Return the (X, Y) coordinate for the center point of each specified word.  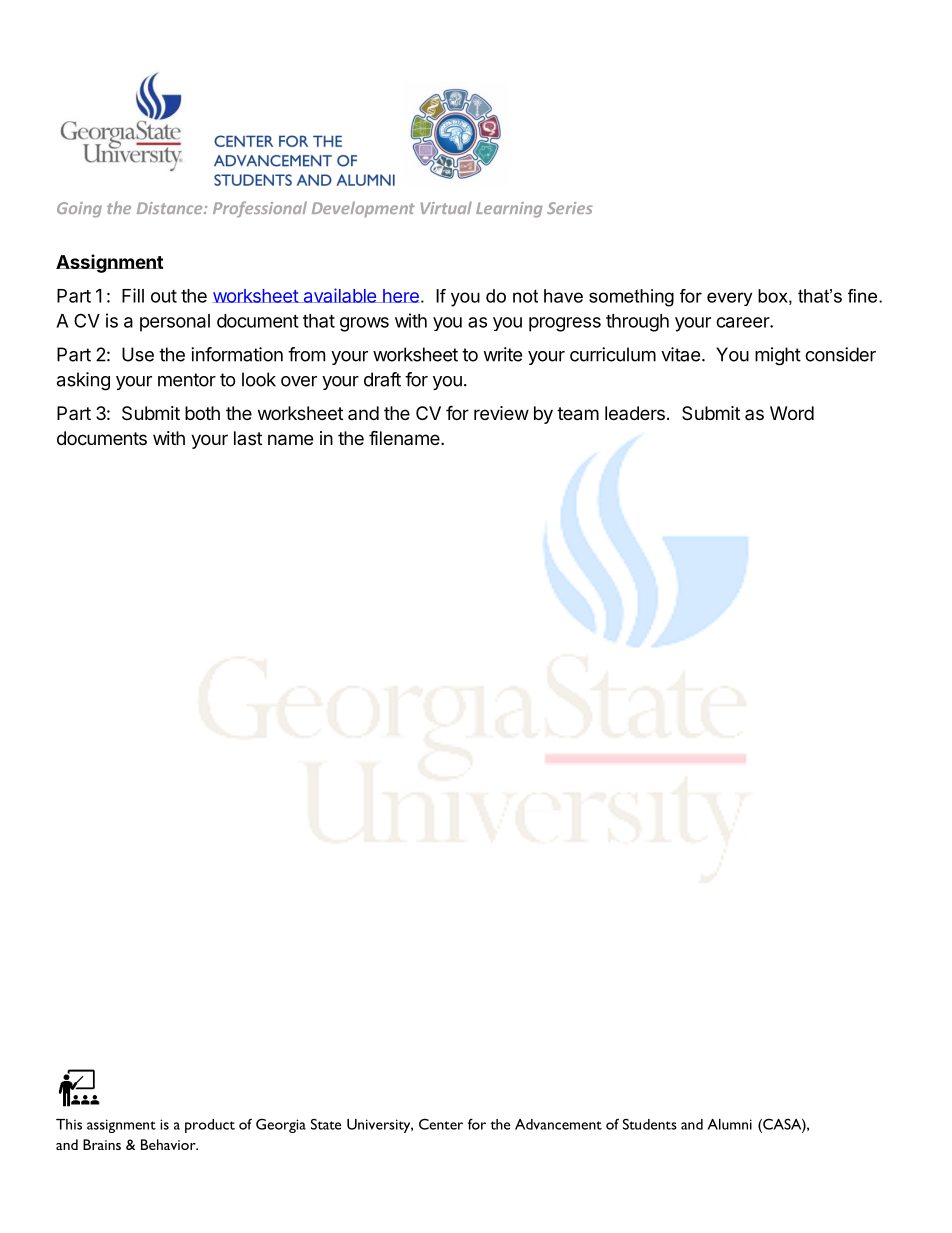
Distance (171, 208)
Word (792, 413)
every (729, 299)
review (501, 413)
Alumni (729, 1124)
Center (441, 1124)
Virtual (446, 207)
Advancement (558, 1124)
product (210, 1126)
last (248, 438)
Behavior (169, 1144)
